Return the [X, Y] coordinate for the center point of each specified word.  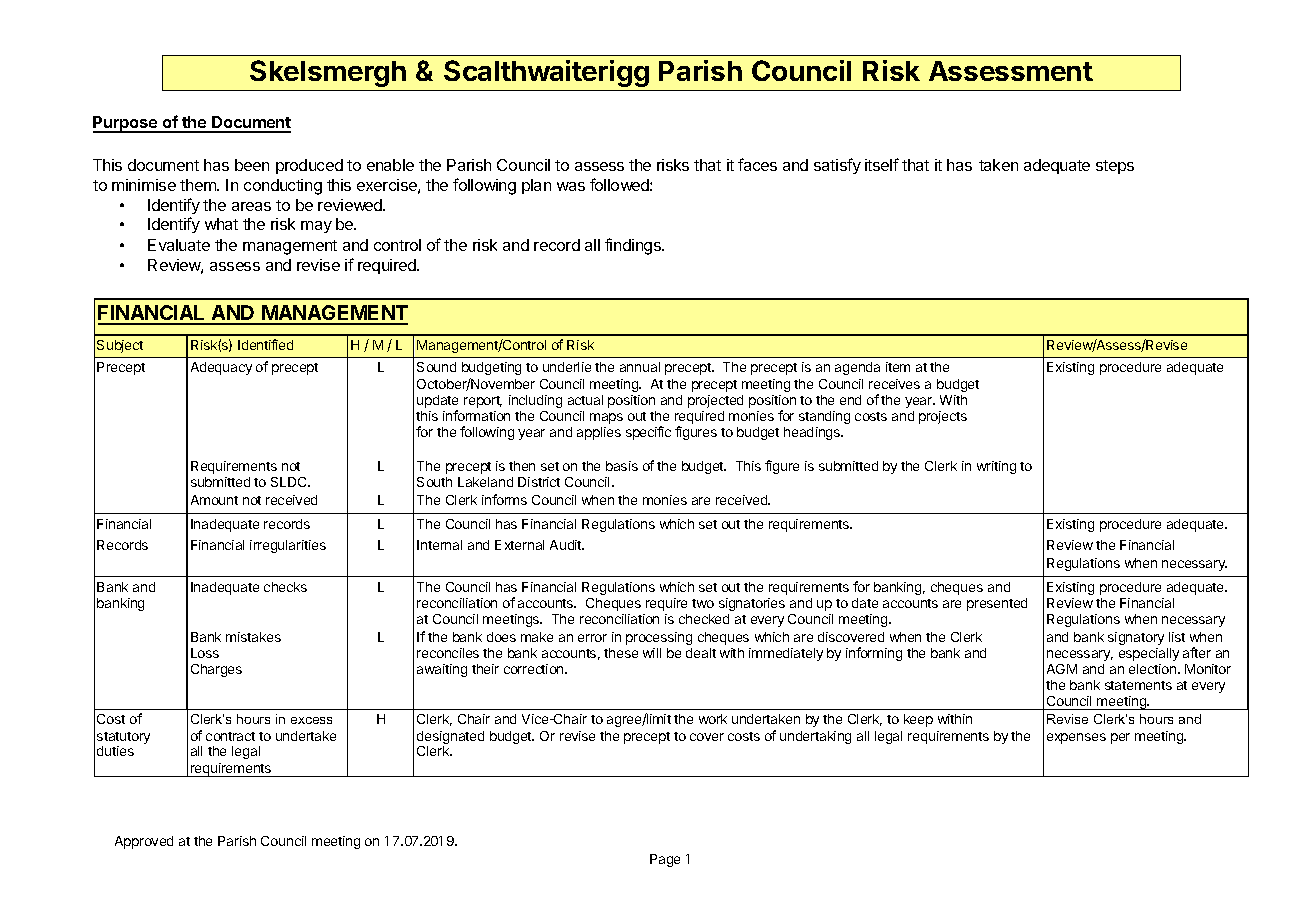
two [703, 603]
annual [640, 367]
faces [757, 164]
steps [1115, 167]
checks [285, 587]
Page [665, 860]
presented [997, 604]
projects [943, 417]
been [252, 165]
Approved [144, 842]
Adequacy [221, 368]
